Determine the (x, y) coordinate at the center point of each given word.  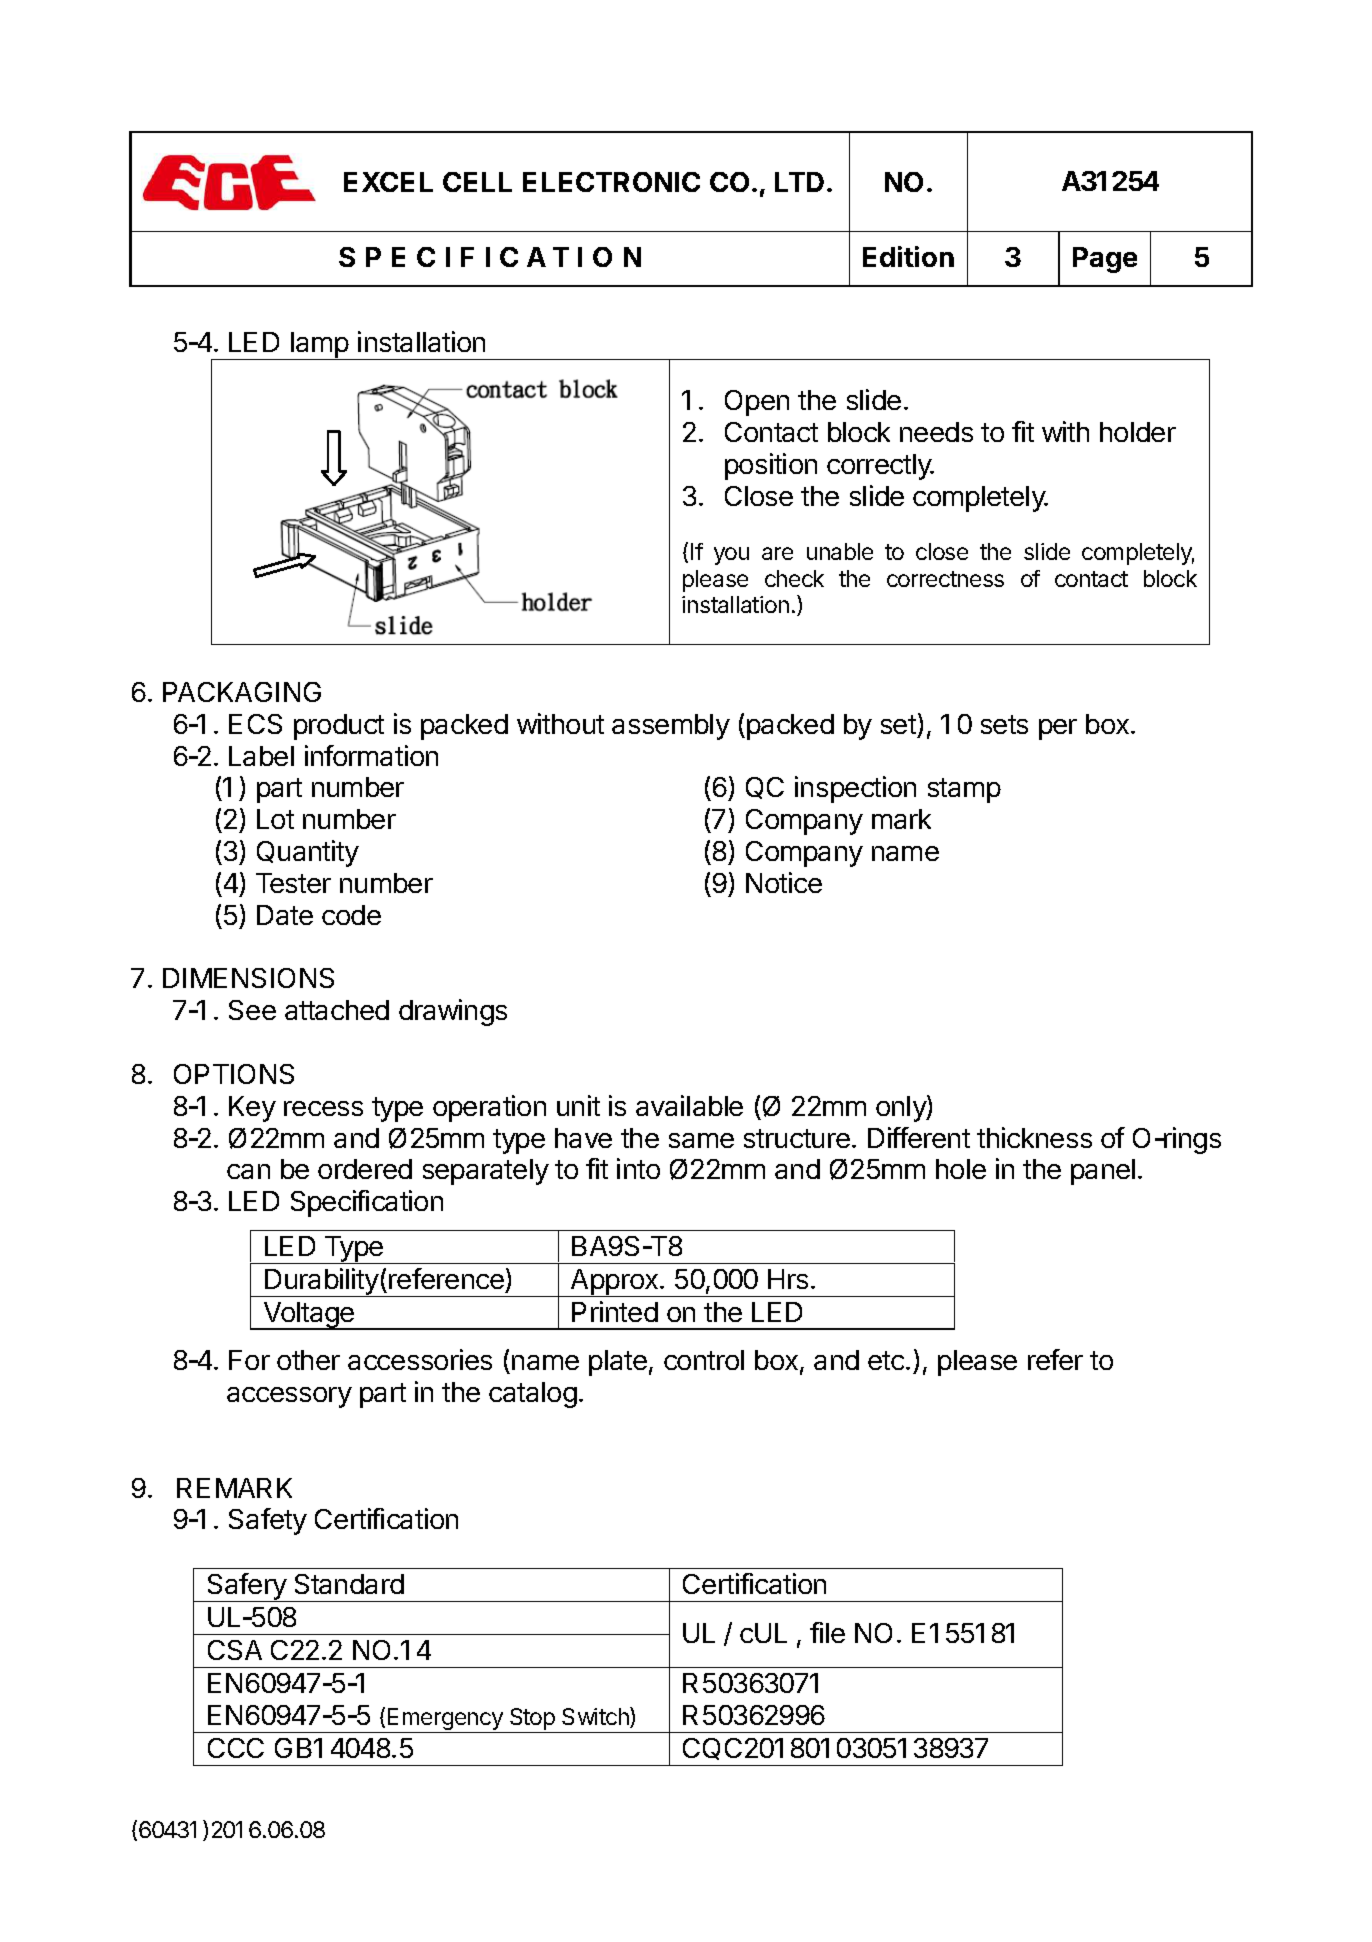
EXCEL (388, 182)
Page (1105, 260)
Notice (784, 882)
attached (337, 1010)
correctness (945, 579)
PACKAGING (242, 692)
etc (887, 1360)
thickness (1034, 1137)
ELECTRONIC (611, 182)
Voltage (309, 1316)
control (704, 1360)
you (731, 556)
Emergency (445, 1720)
